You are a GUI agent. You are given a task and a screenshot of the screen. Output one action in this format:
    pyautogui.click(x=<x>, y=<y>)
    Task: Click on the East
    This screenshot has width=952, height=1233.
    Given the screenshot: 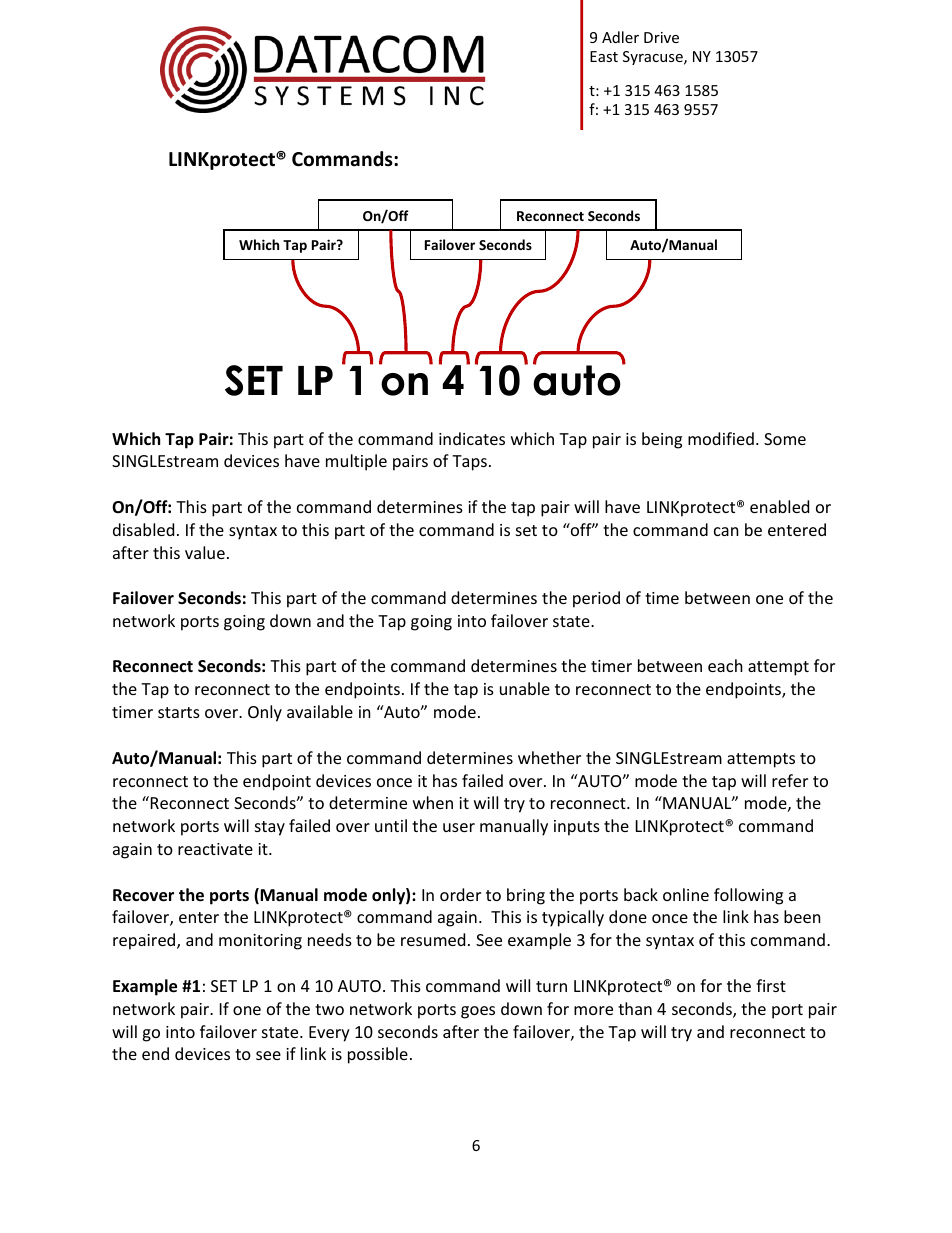 What is the action you would take?
    pyautogui.click(x=604, y=56)
